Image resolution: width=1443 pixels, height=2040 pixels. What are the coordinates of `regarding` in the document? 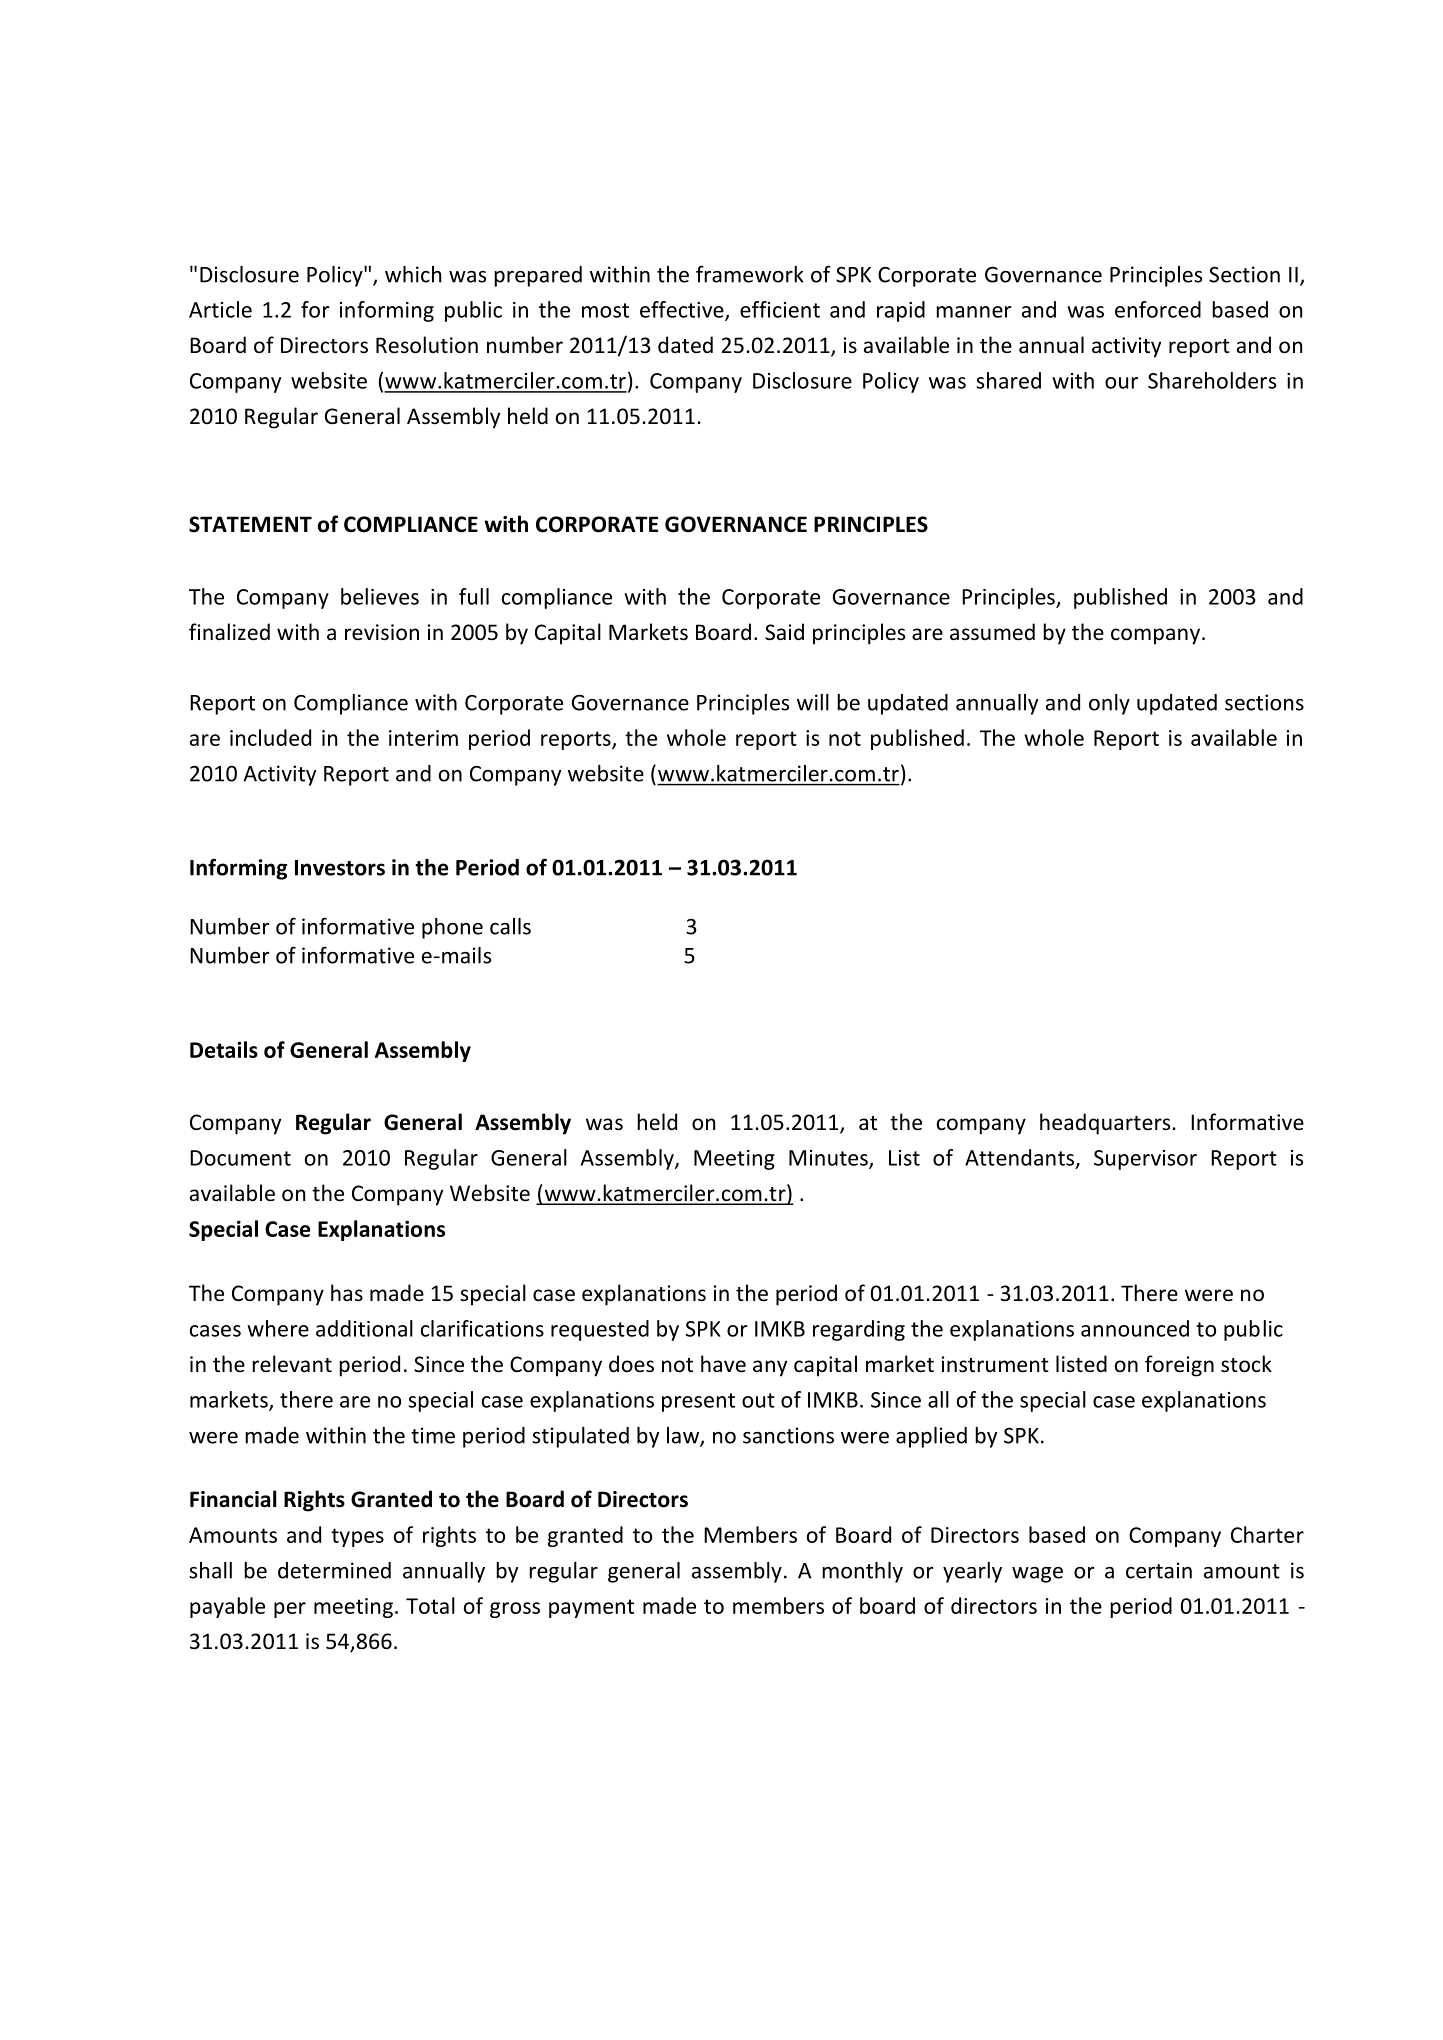 It's located at (859, 1330).
